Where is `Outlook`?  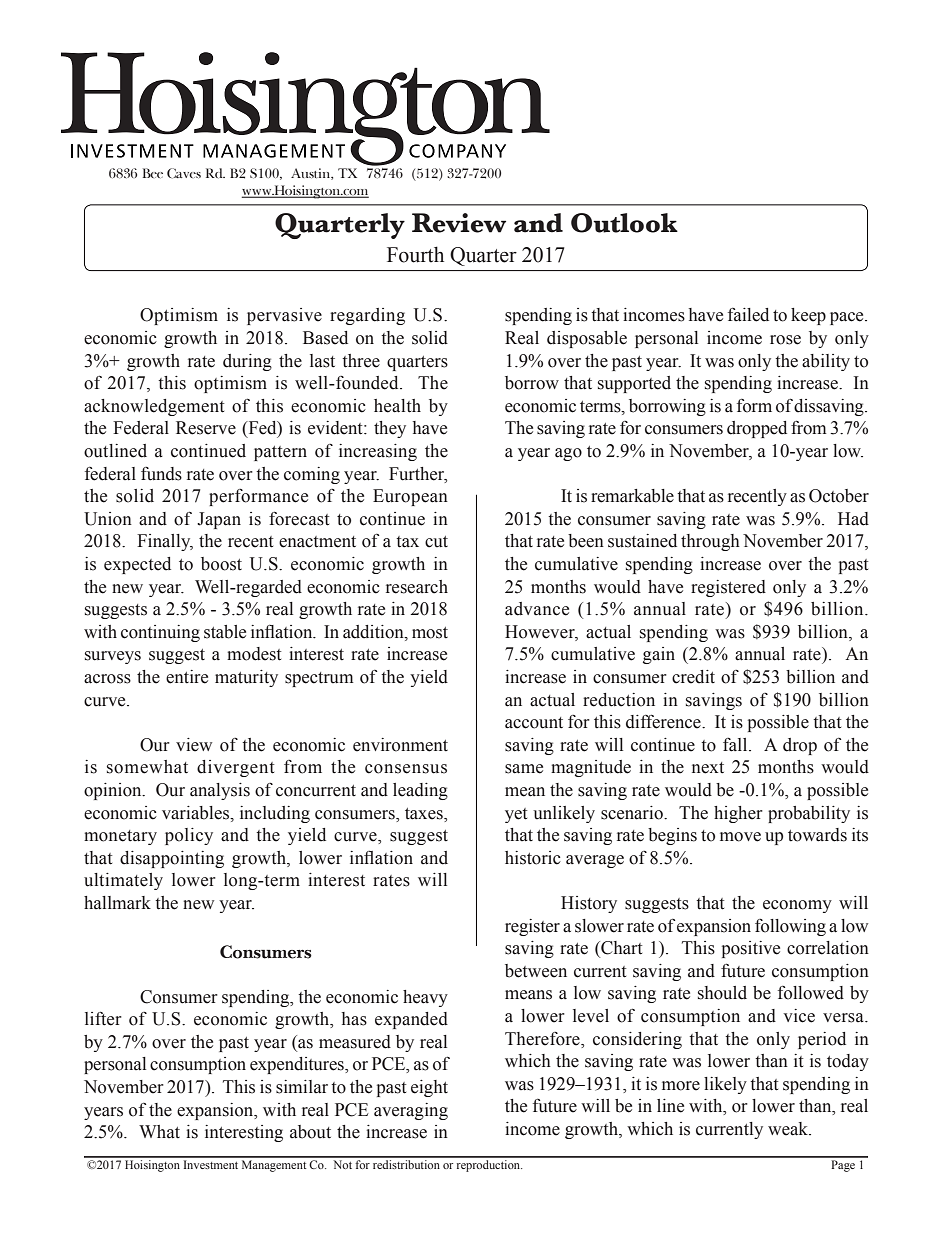
Outlook is located at coordinates (624, 223).
